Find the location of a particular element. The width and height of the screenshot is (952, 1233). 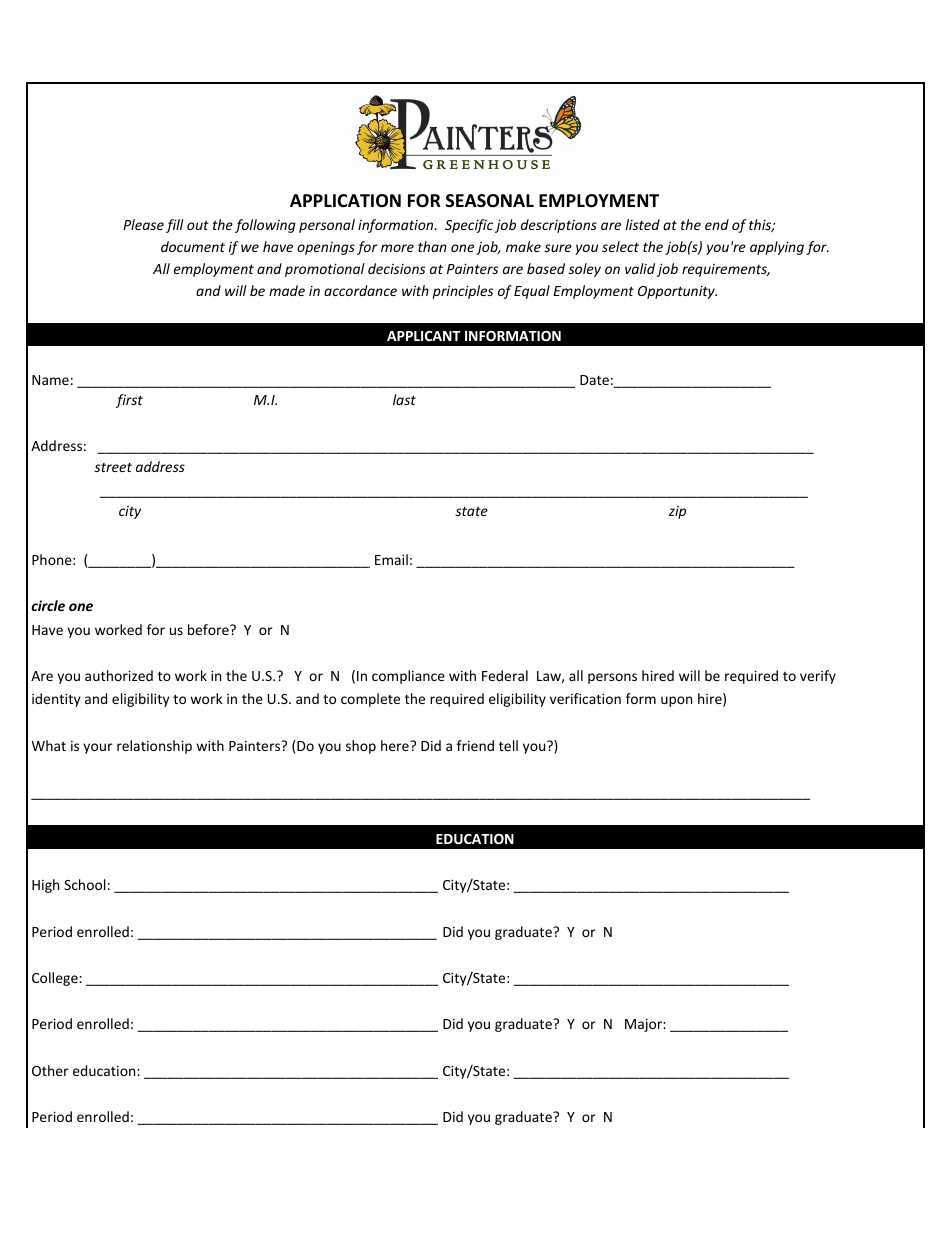

Other is located at coordinates (50, 1070).
